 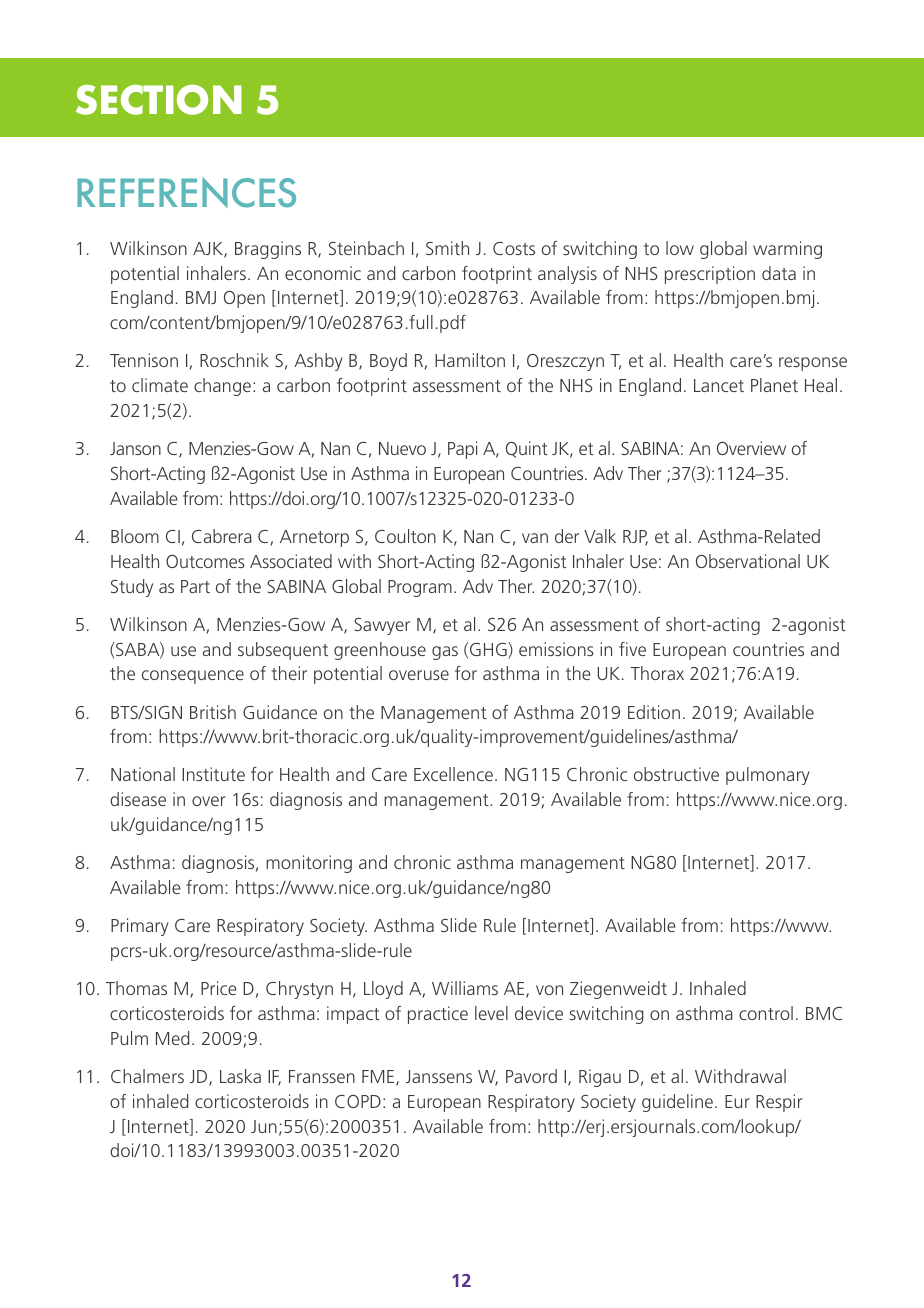 What do you see at coordinates (462, 450) in the page?
I see `Papi` at bounding box center [462, 450].
